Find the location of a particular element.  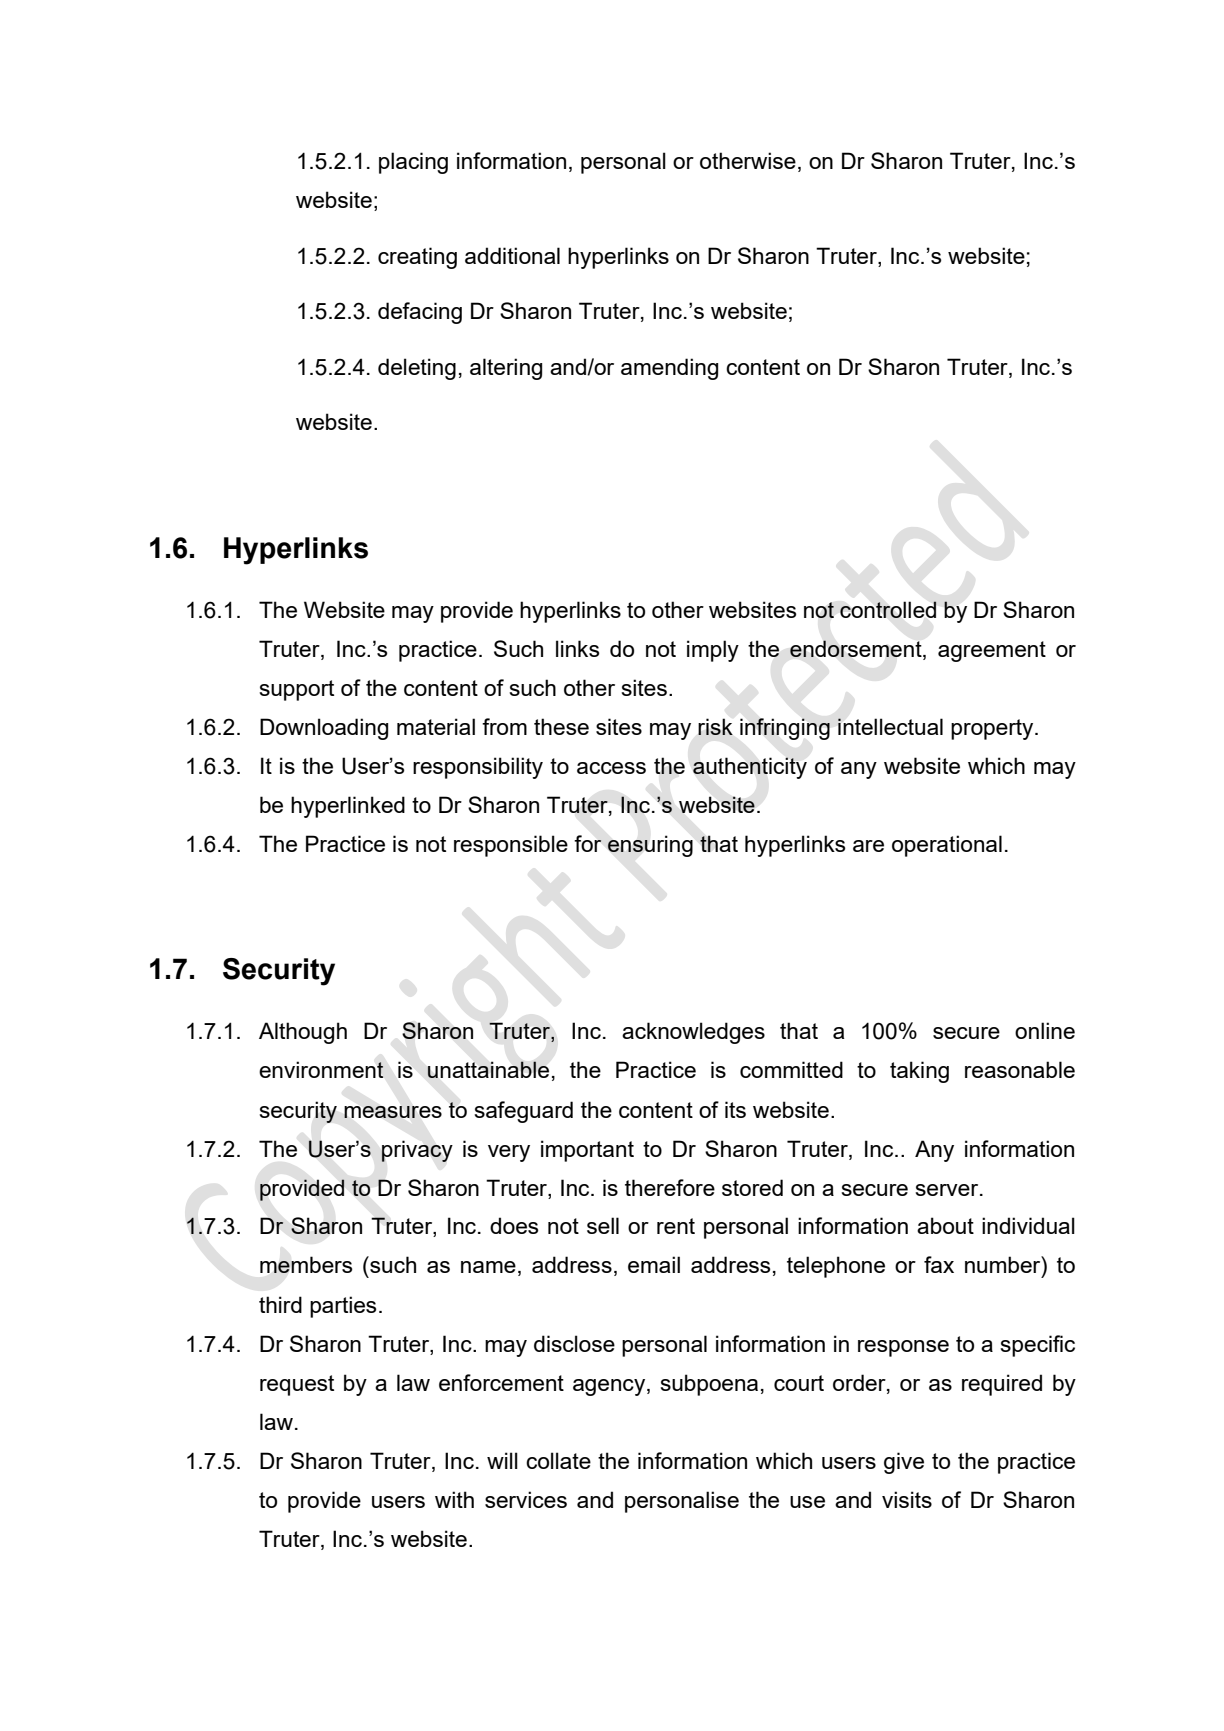

with is located at coordinates (454, 1499).
